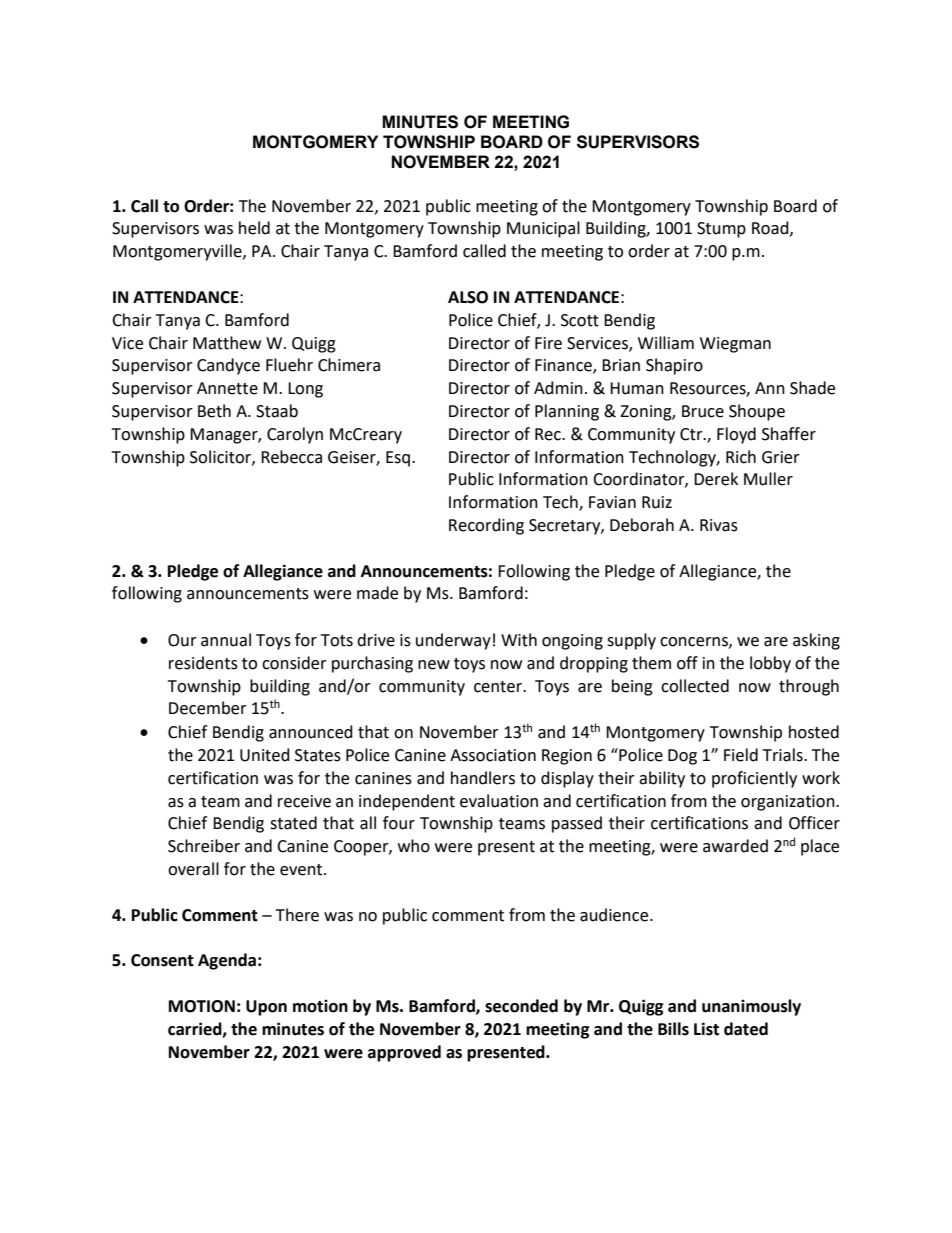 The image size is (952, 1233). What do you see at coordinates (721, 230) in the image?
I see `Stump` at bounding box center [721, 230].
